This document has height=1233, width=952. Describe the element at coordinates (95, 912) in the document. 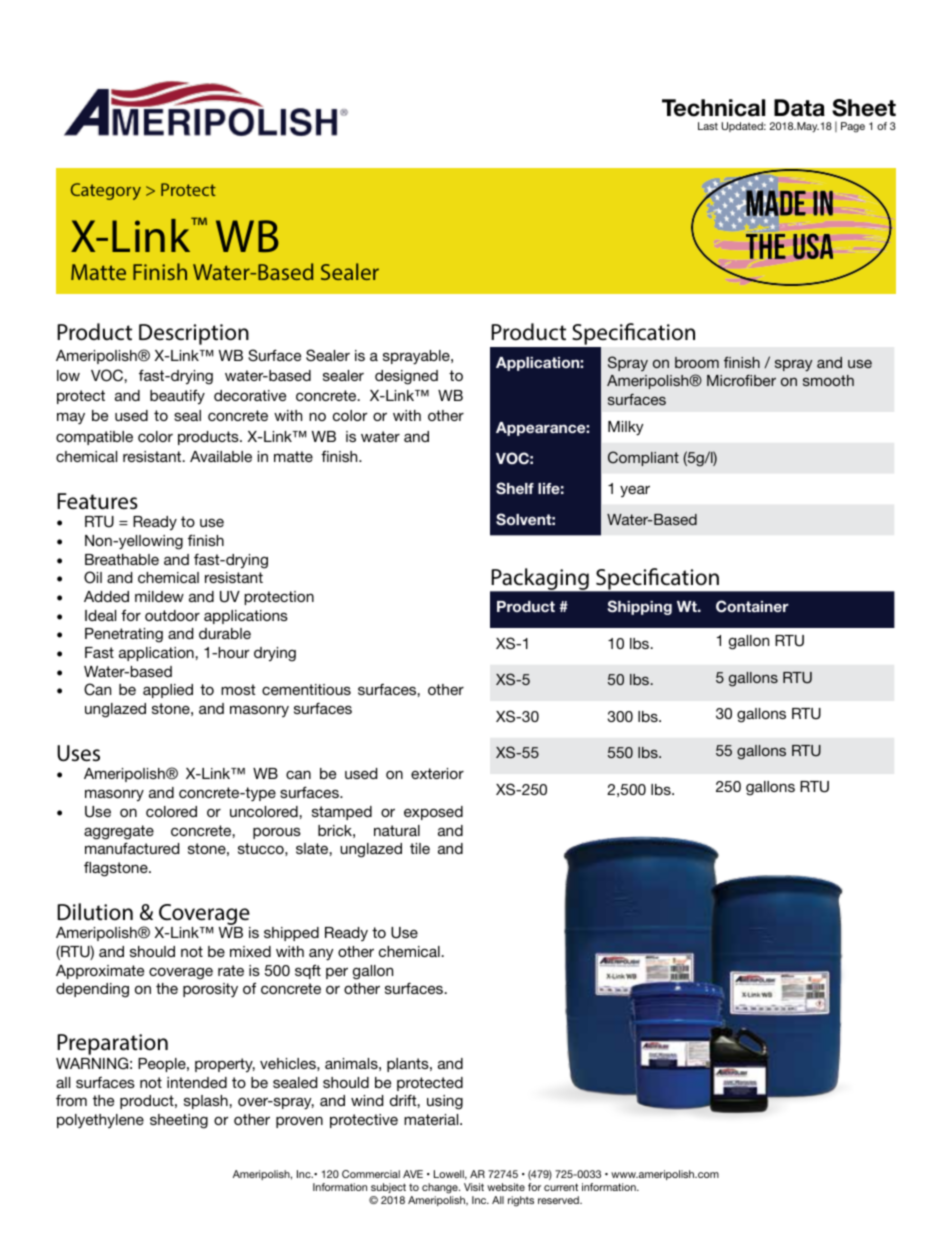

I see `Dilution` at that location.
